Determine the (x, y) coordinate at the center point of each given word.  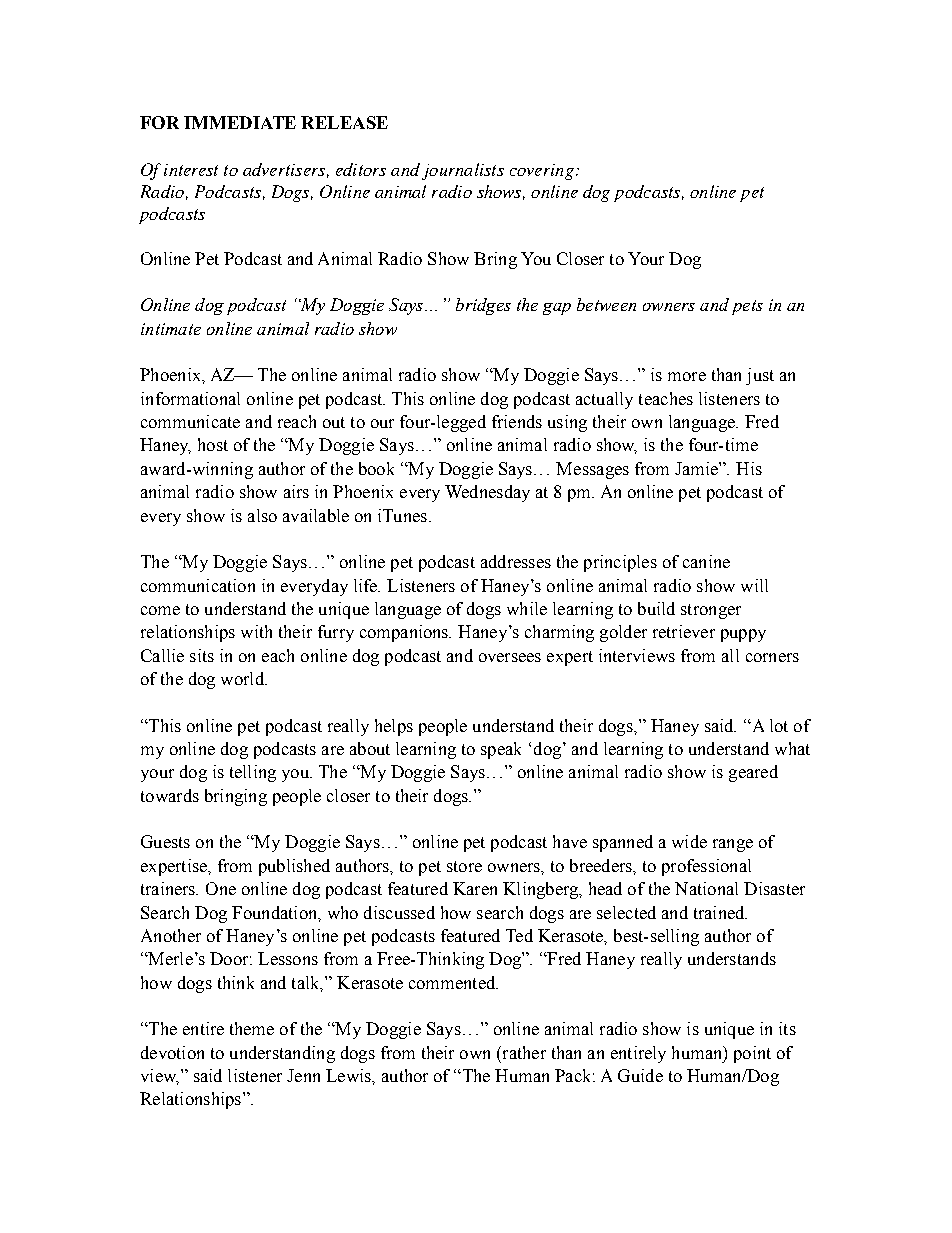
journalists (463, 171)
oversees (510, 657)
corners (772, 657)
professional (706, 867)
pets (747, 307)
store (464, 866)
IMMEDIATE (240, 122)
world (243, 678)
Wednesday (487, 493)
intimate (171, 329)
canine (706, 561)
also (262, 515)
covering (542, 172)
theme (252, 1028)
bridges (483, 306)
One (221, 888)
